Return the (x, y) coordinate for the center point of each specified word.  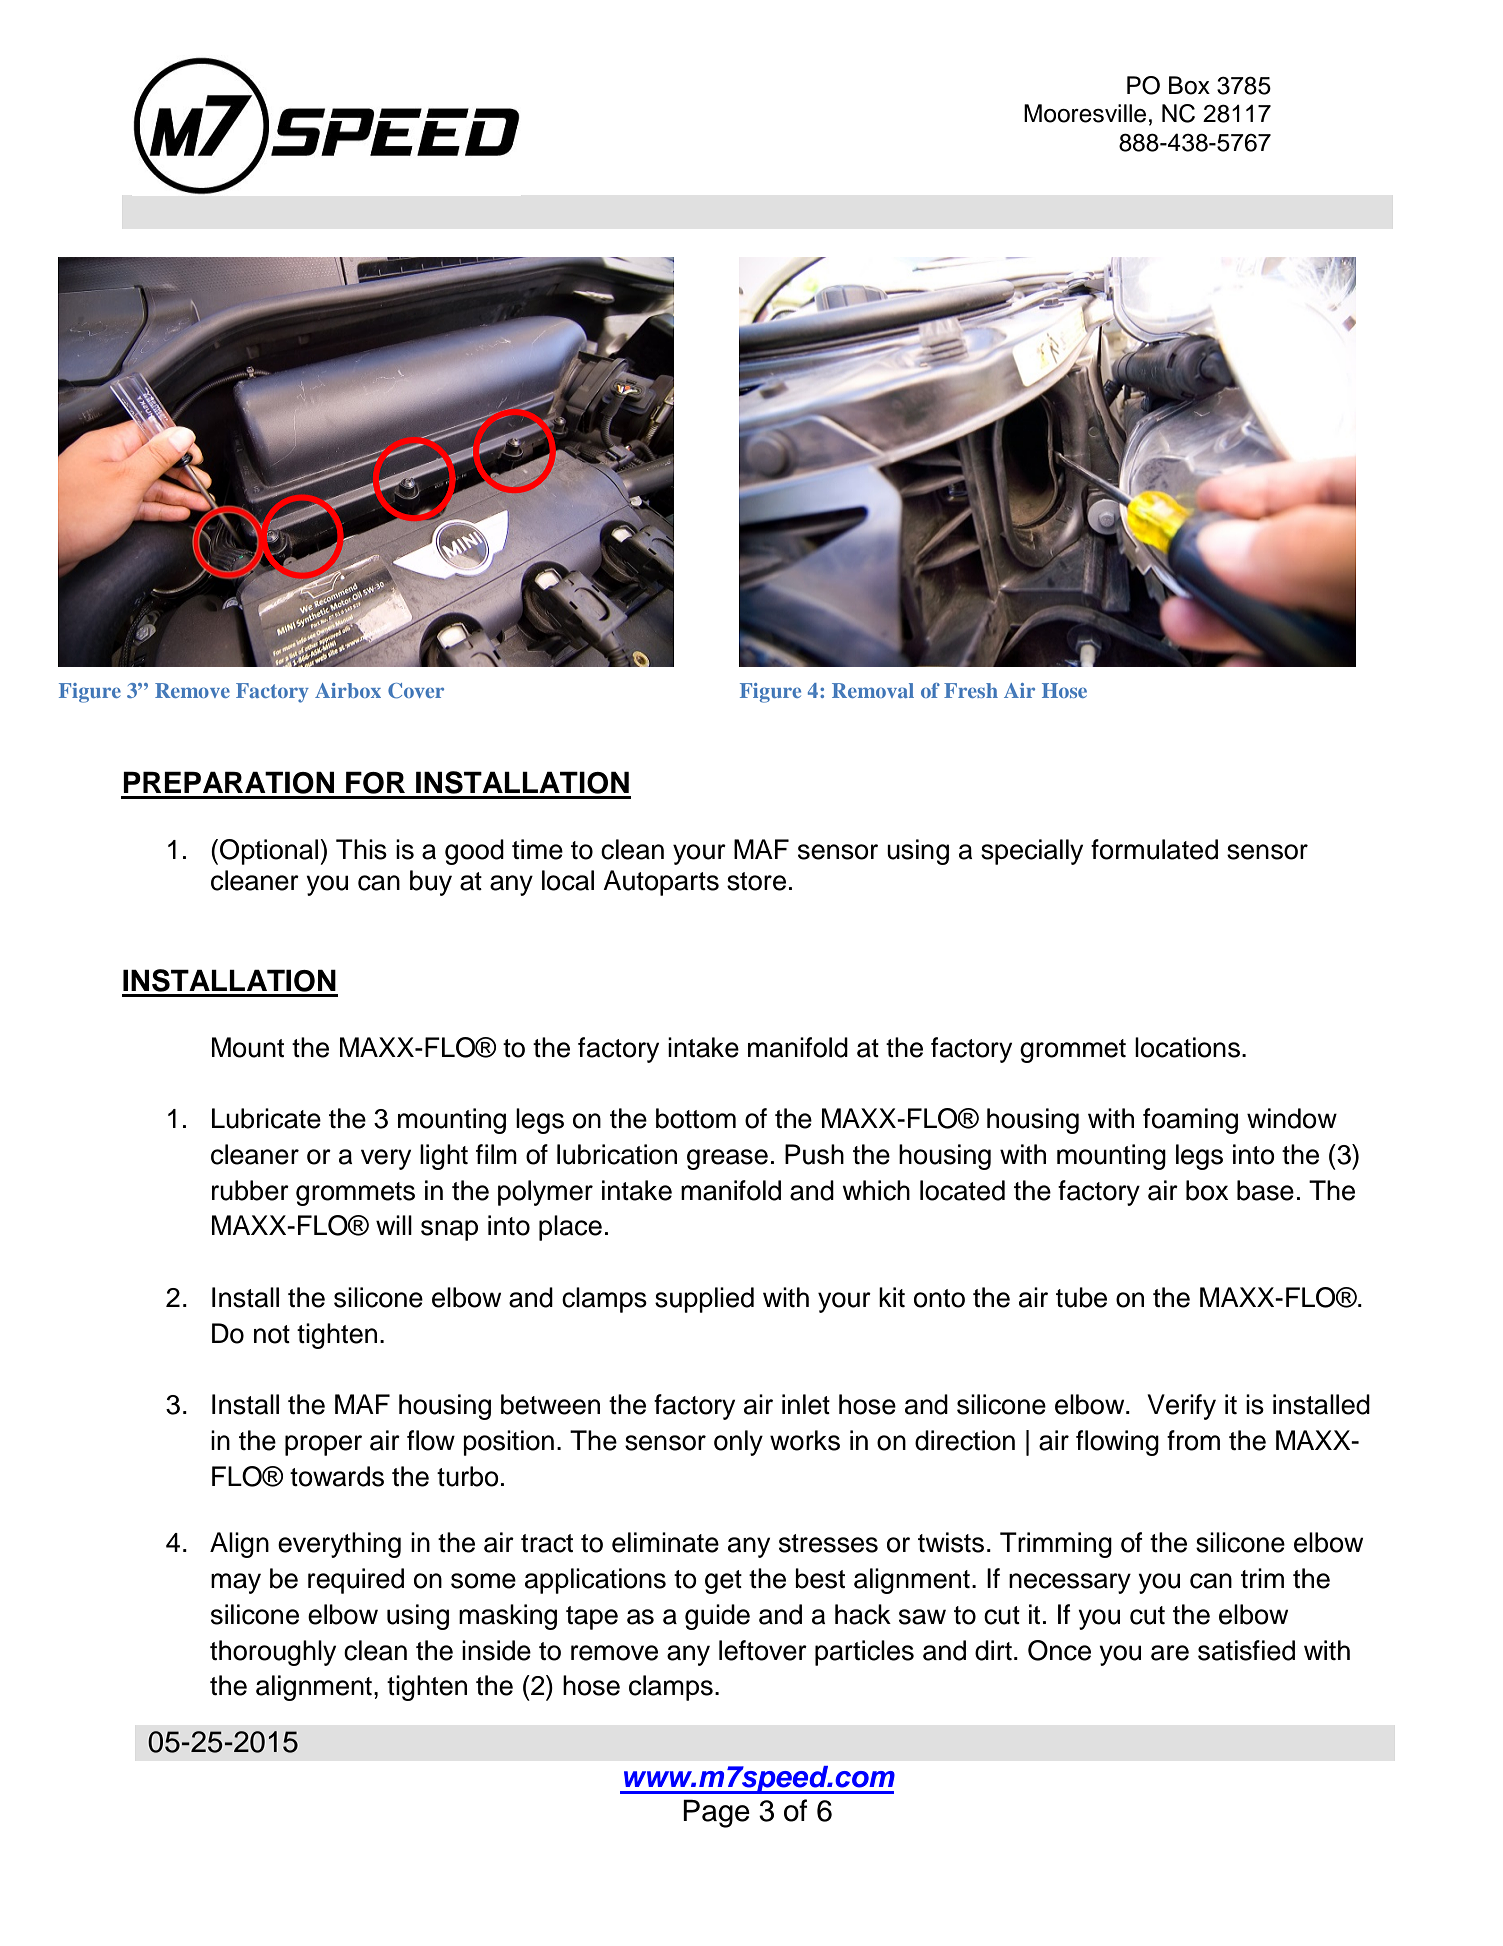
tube (1081, 1297)
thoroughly (273, 1653)
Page (716, 1813)
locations (1187, 1047)
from (1193, 1440)
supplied (704, 1300)
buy (431, 883)
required (356, 1581)
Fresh (971, 690)
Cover (416, 691)
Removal (873, 690)
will (394, 1225)
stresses (828, 1543)
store (756, 881)
